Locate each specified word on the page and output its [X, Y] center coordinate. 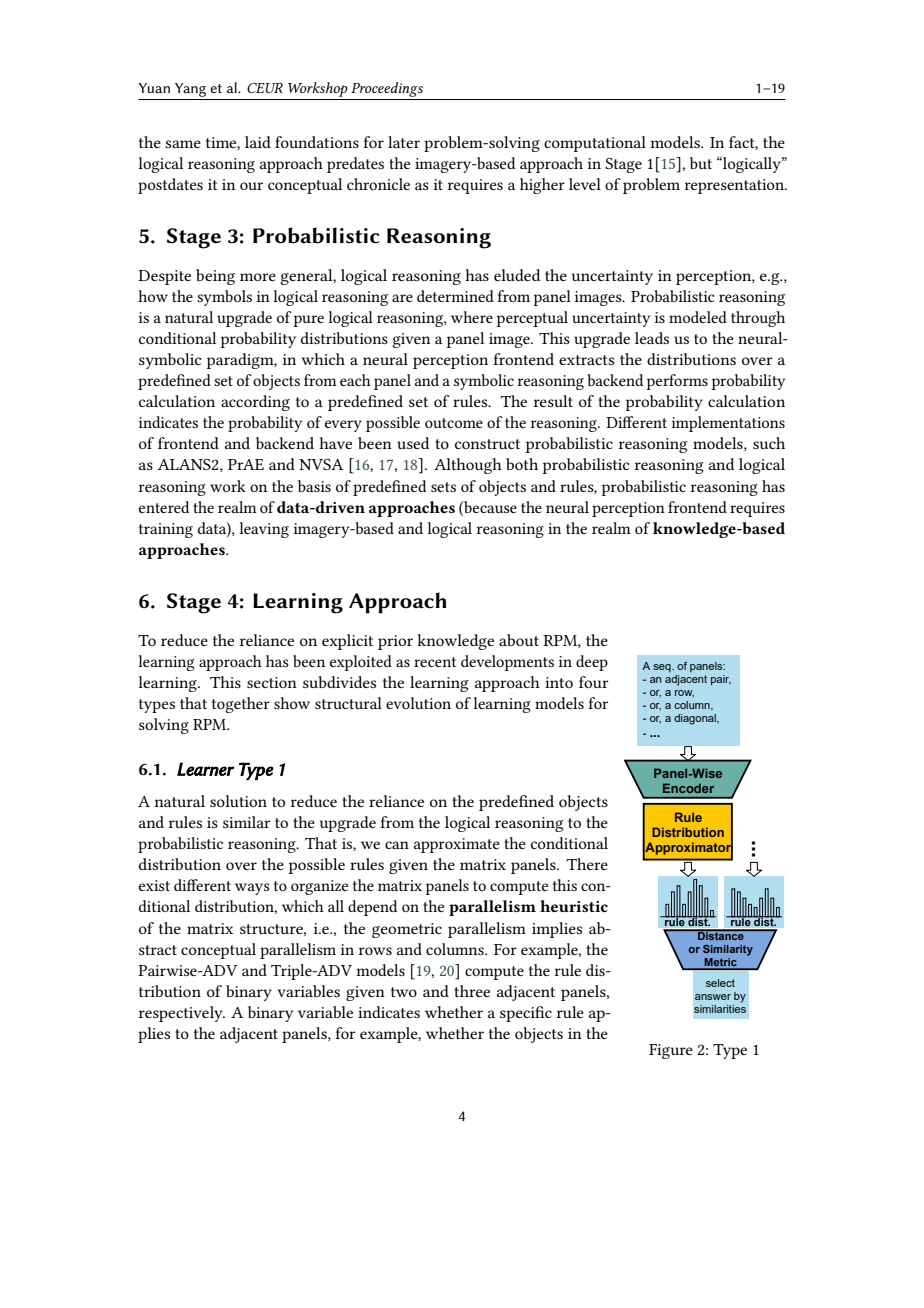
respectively [182, 1014]
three [472, 991]
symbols [224, 298]
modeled [698, 317]
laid [258, 142]
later [404, 142]
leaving [264, 530]
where [472, 317]
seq [663, 668]
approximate [457, 845]
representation [735, 186]
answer [713, 997]
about [519, 640]
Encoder [688, 788]
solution [238, 801]
